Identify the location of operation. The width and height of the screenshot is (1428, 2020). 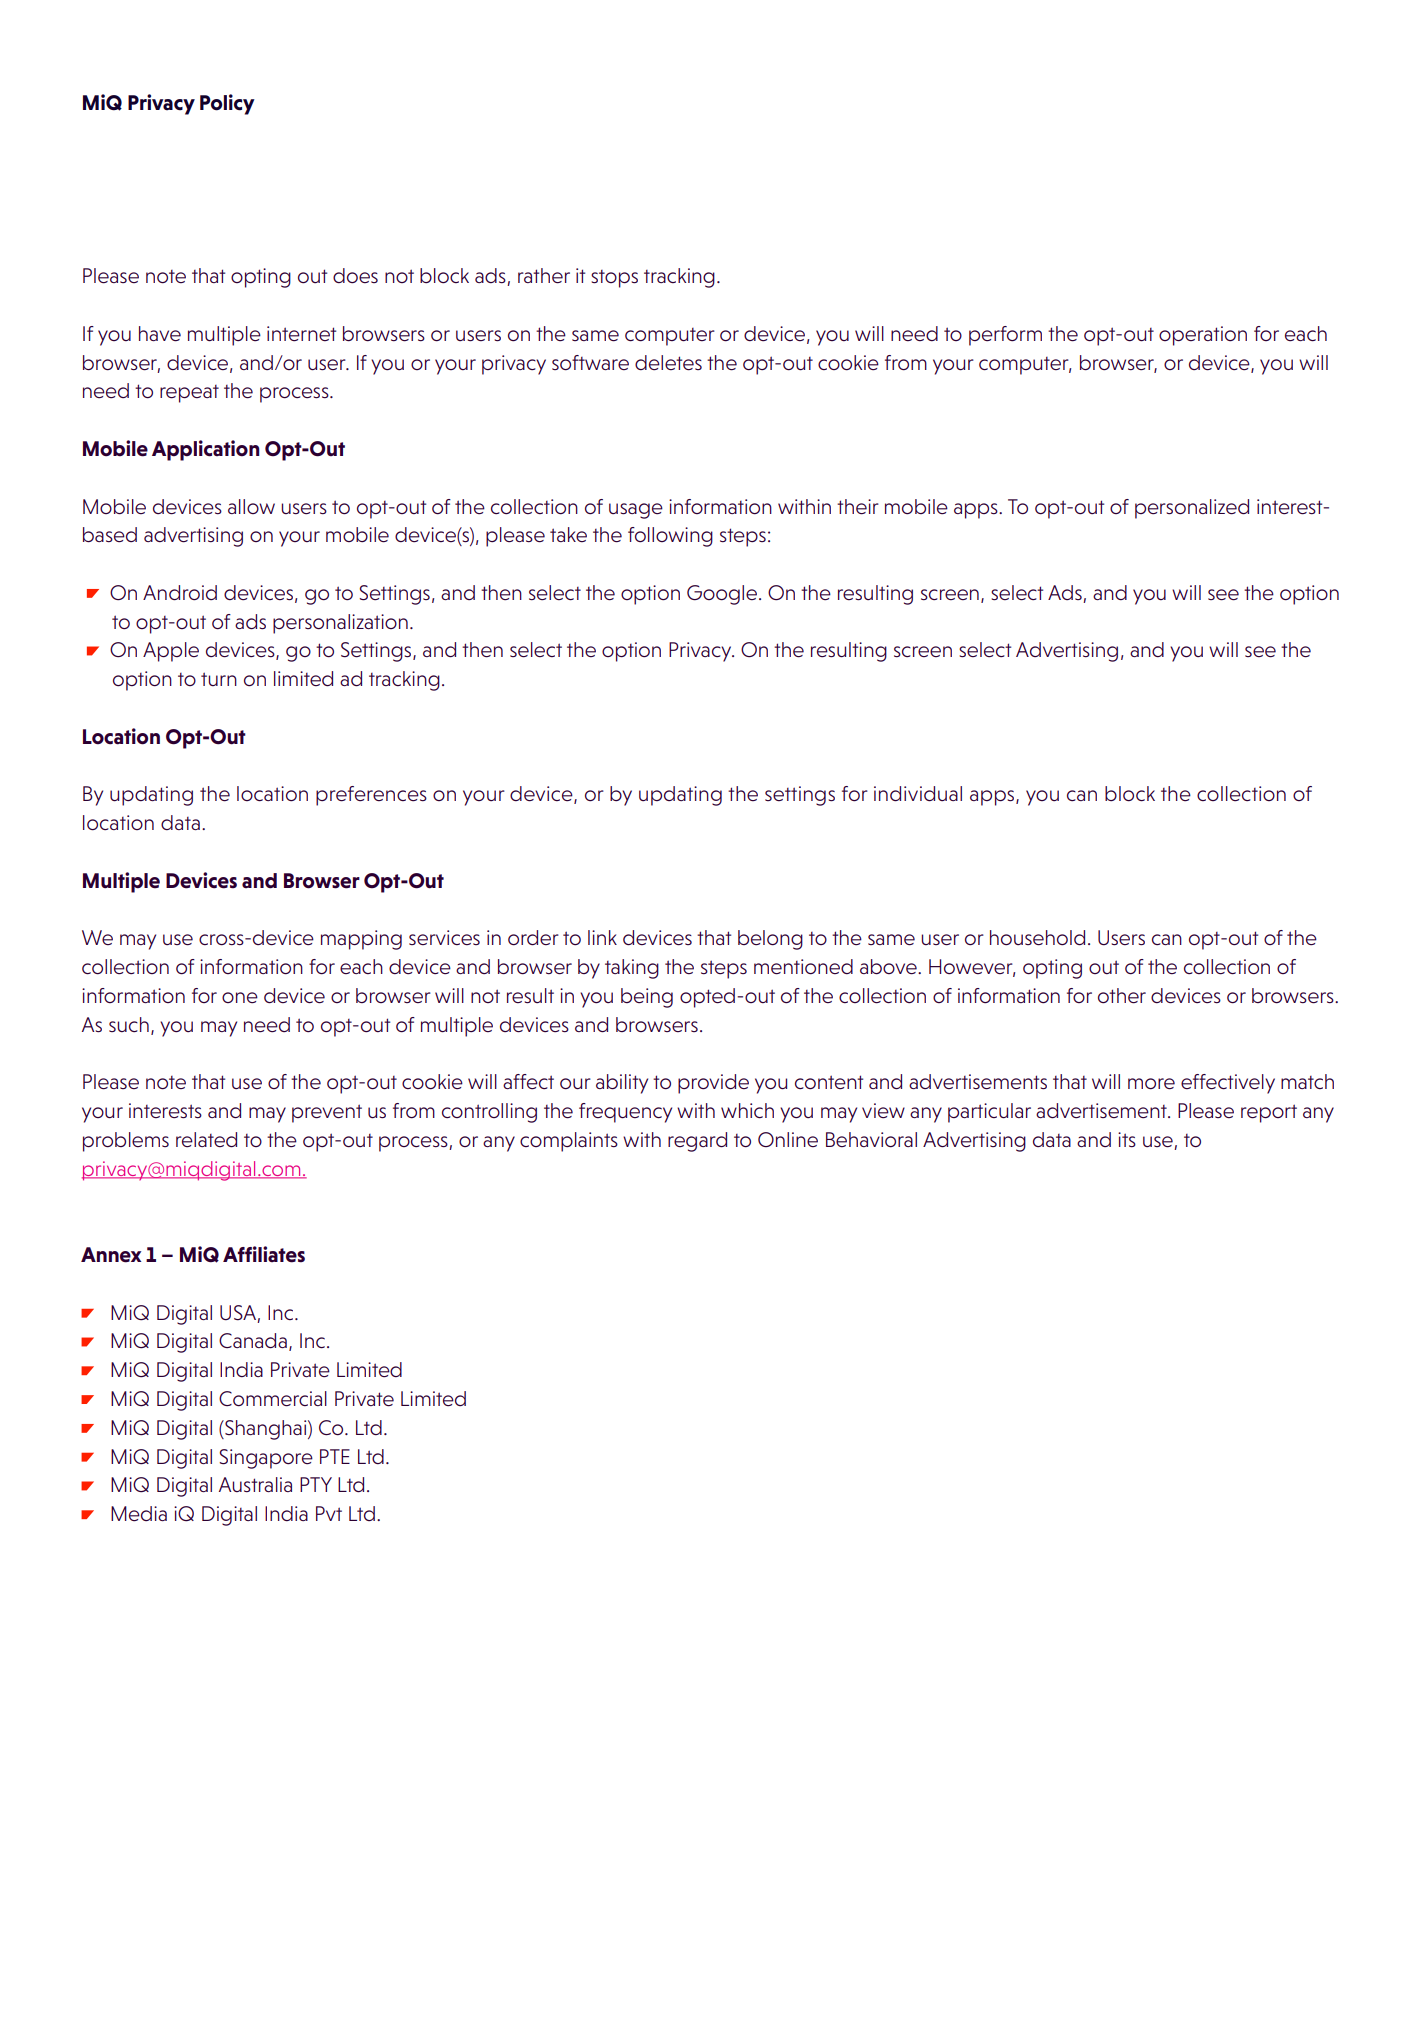
(1203, 336).
